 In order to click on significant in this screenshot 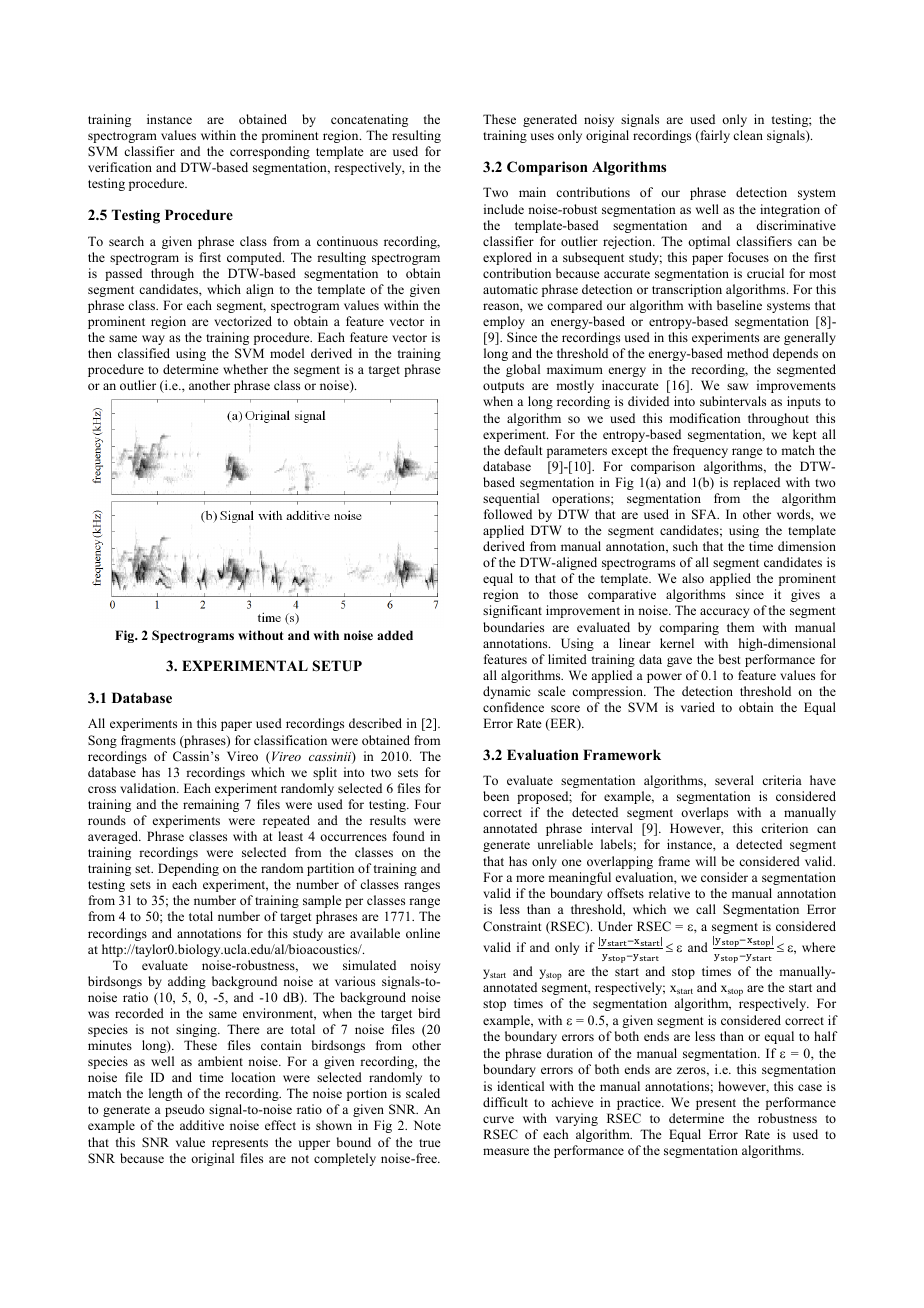, I will do `click(512, 611)`.
